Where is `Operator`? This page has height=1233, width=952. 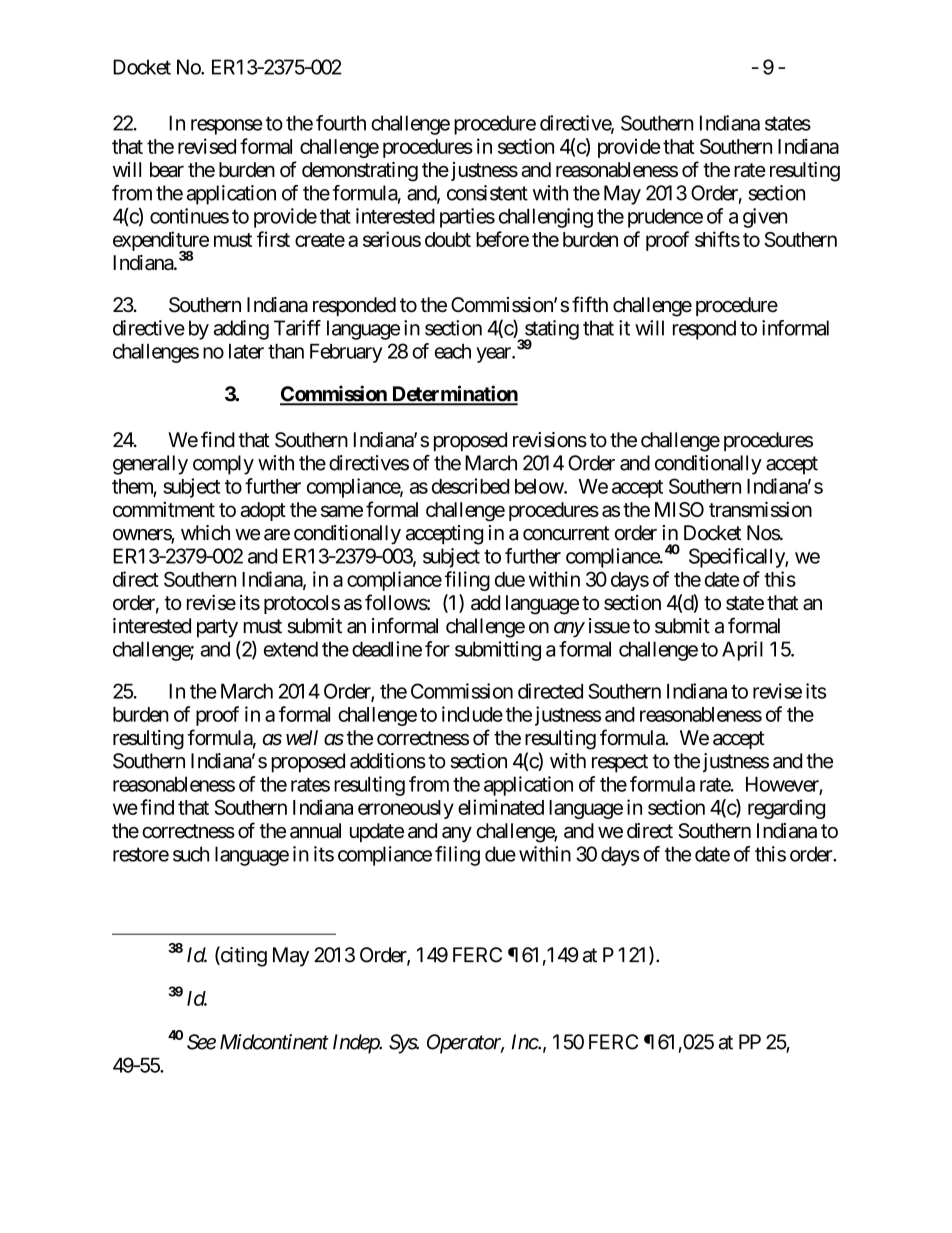 Operator is located at coordinates (465, 1044).
